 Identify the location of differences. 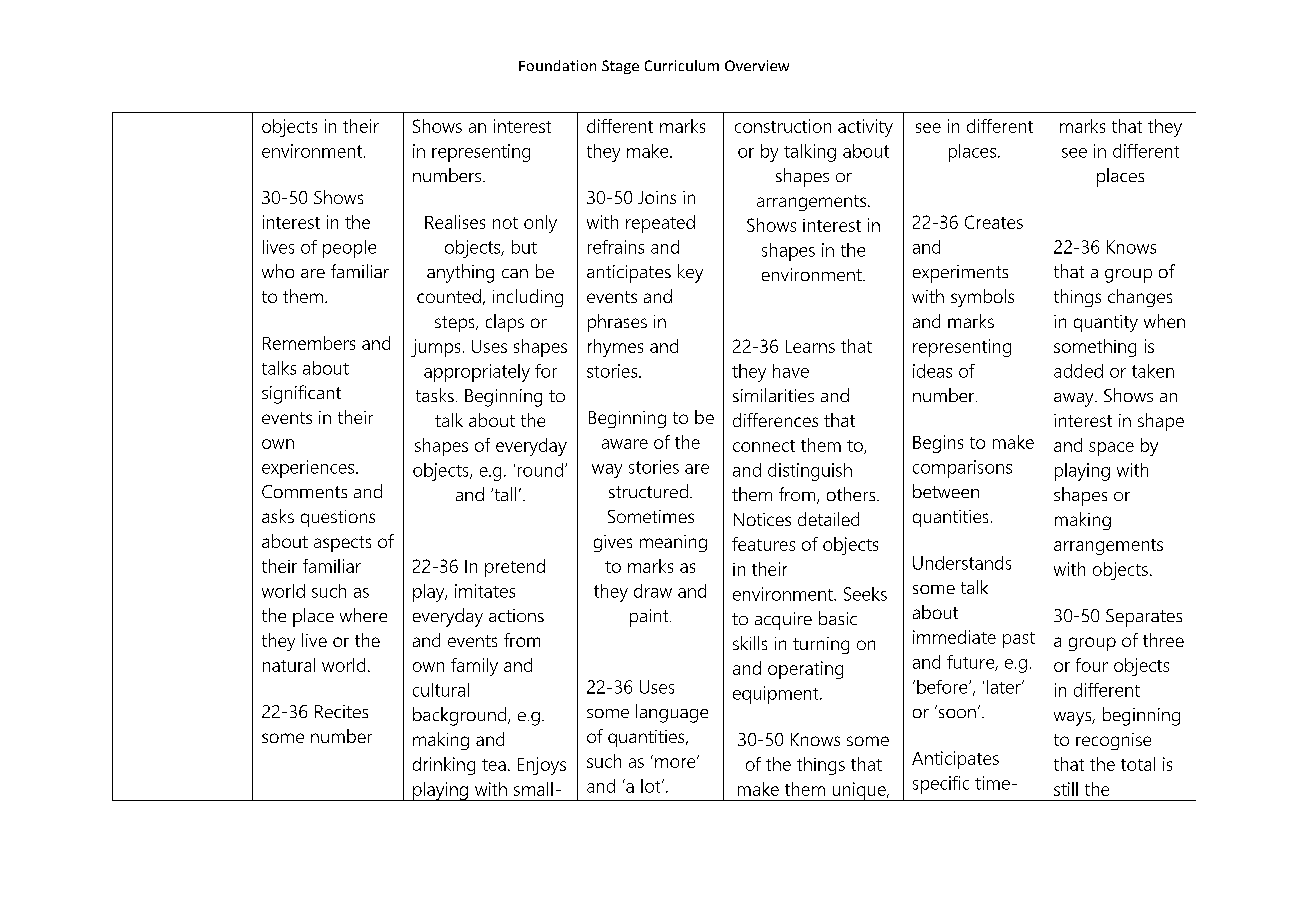
(775, 420).
